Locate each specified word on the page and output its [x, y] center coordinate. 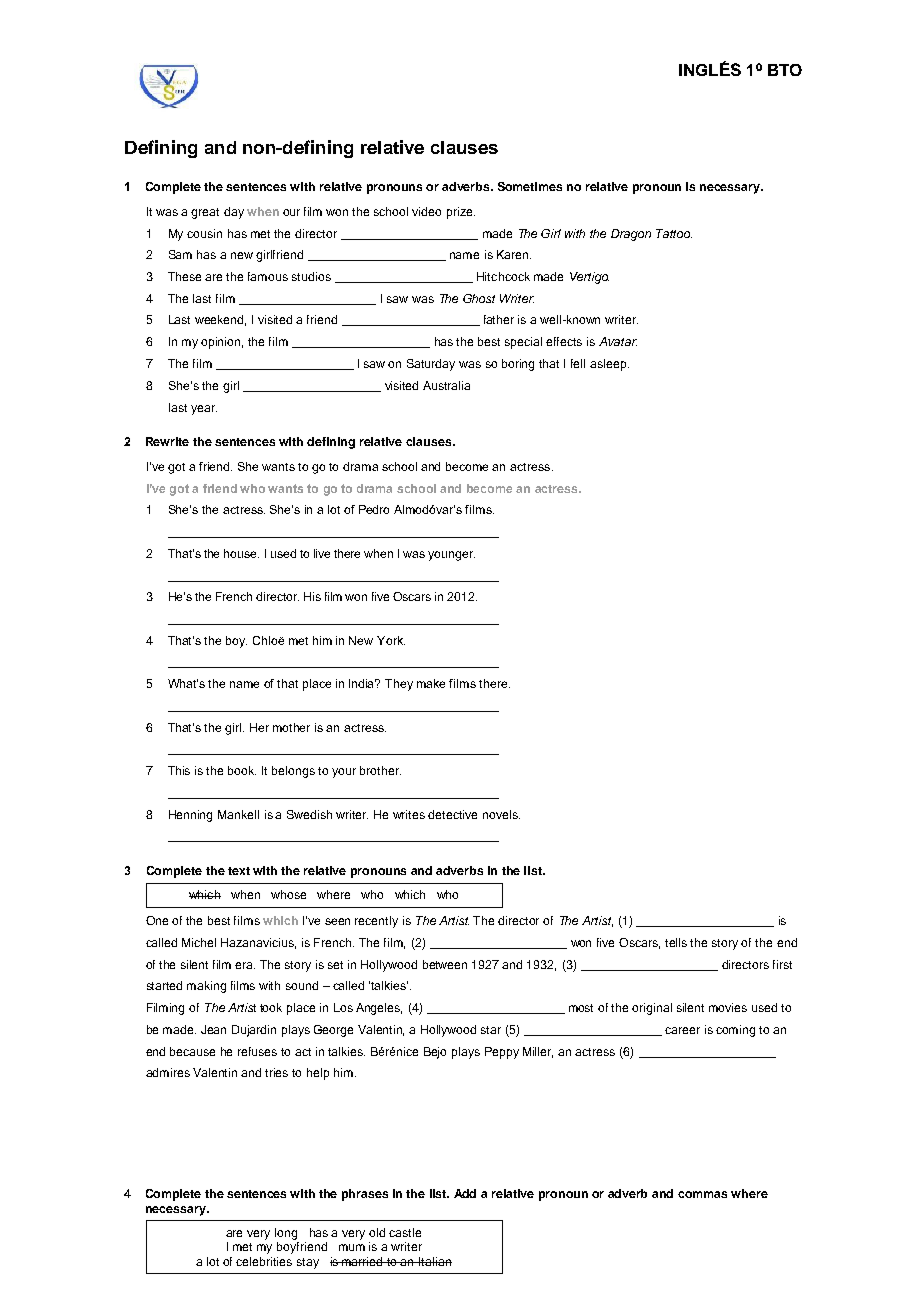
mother [291, 727]
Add [465, 1193]
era [245, 965]
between [445, 964]
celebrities [264, 1261]
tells [676, 942]
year [204, 410]
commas [702, 1194]
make [431, 683]
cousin [204, 233]
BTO [785, 70]
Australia [446, 385]
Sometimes [530, 186]
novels [501, 814]
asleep [609, 365]
